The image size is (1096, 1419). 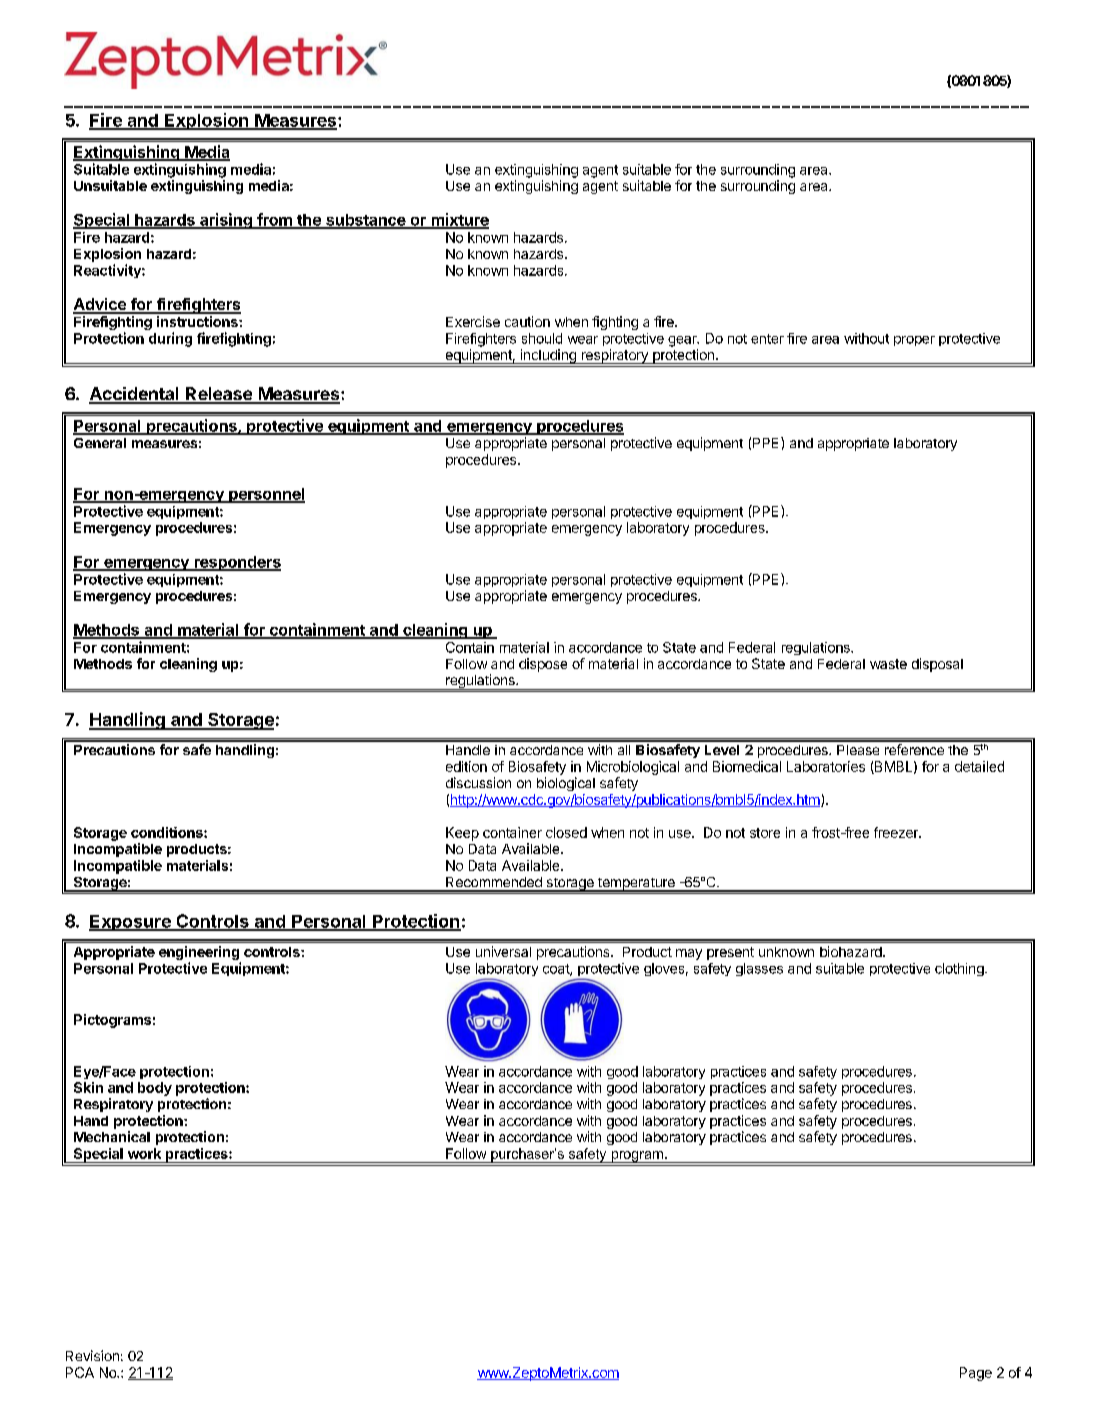 I want to click on responders, so click(x=236, y=563).
